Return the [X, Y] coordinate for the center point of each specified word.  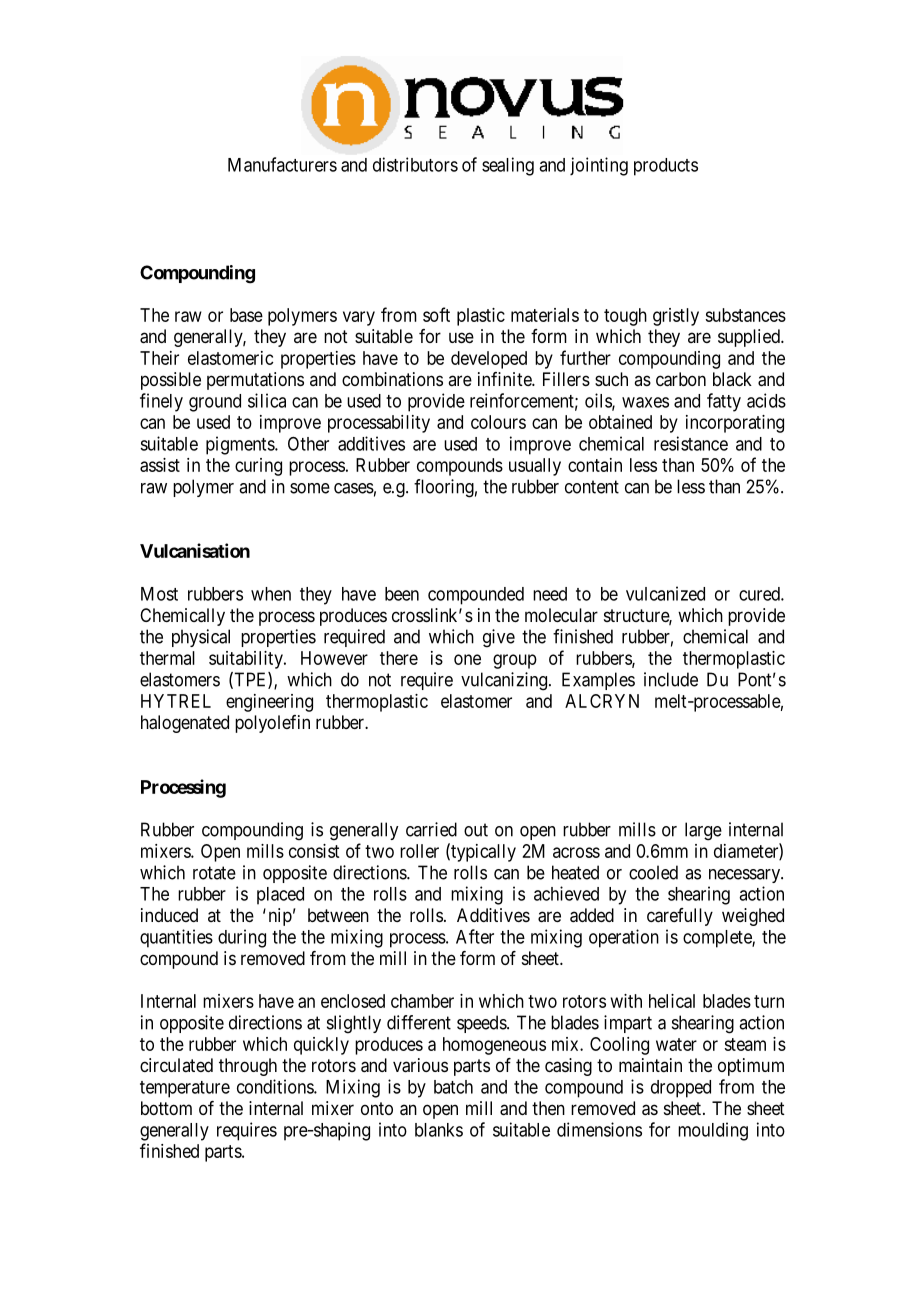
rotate [214, 873]
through [248, 1067]
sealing [508, 166]
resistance [691, 443]
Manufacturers [282, 164]
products [666, 167]
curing [258, 467]
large [703, 831]
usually [535, 467]
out [476, 830]
